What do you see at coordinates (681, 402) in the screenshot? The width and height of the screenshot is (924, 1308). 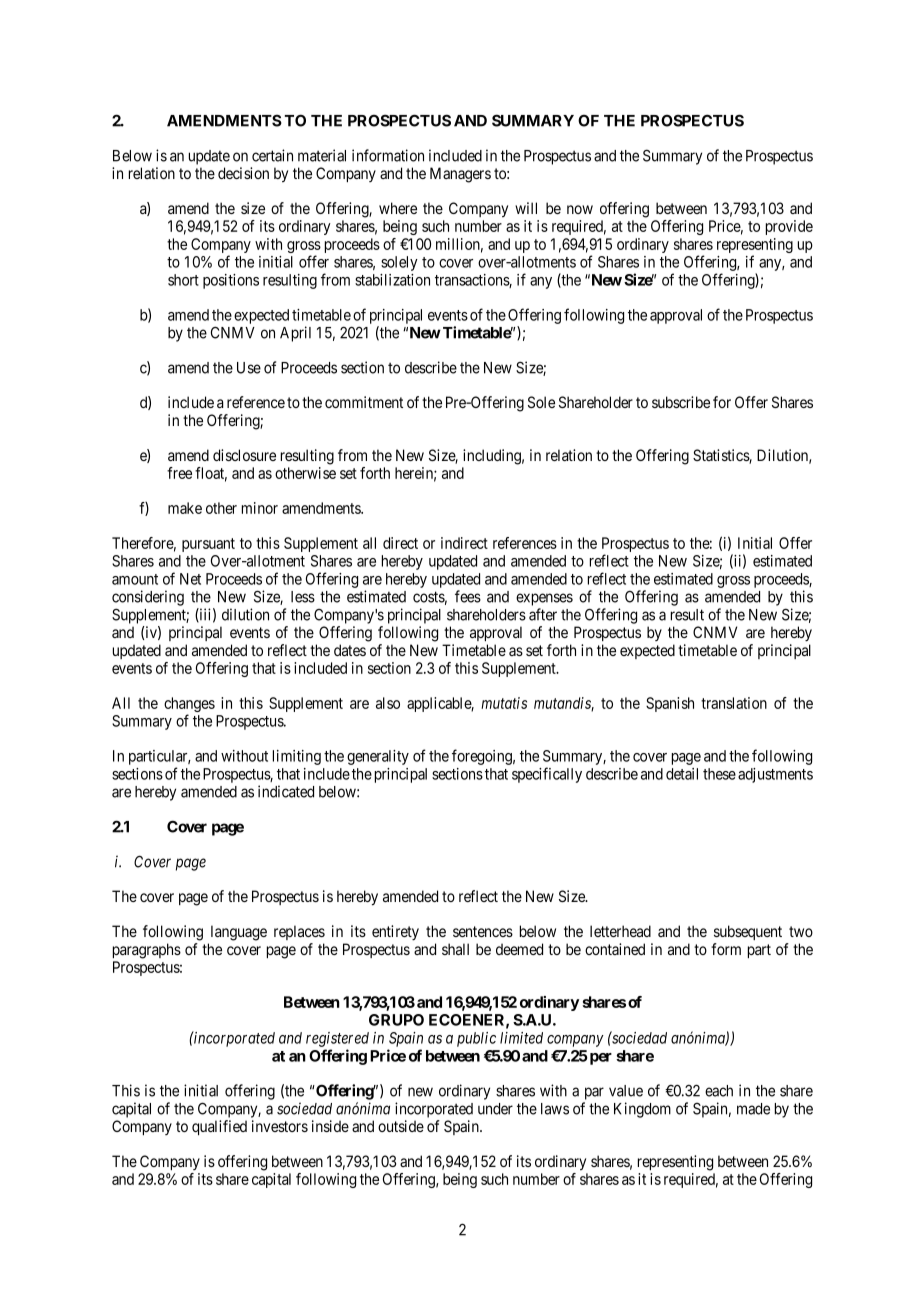 I see `subscribe` at bounding box center [681, 402].
